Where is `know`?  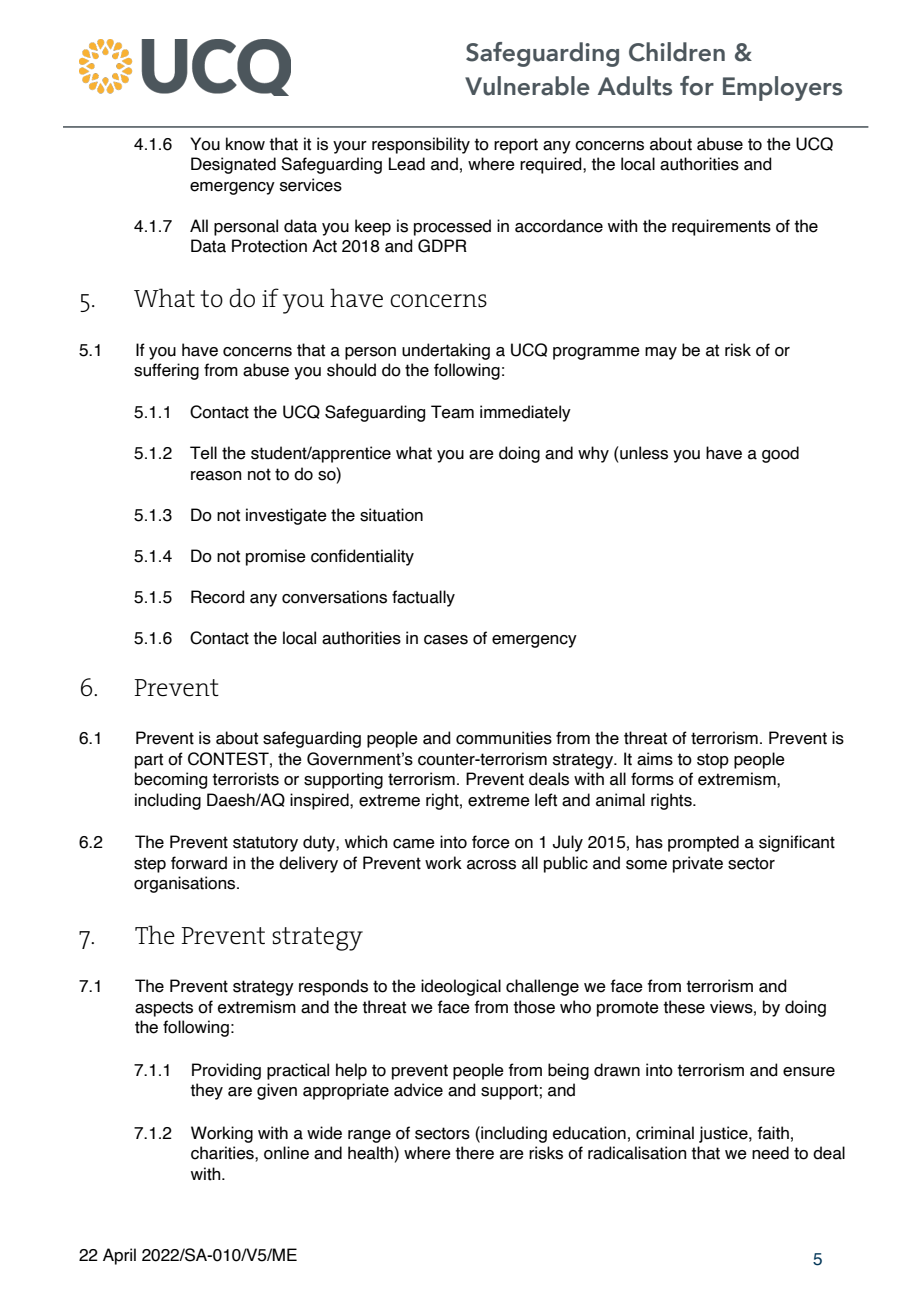
know is located at coordinates (245, 144).
